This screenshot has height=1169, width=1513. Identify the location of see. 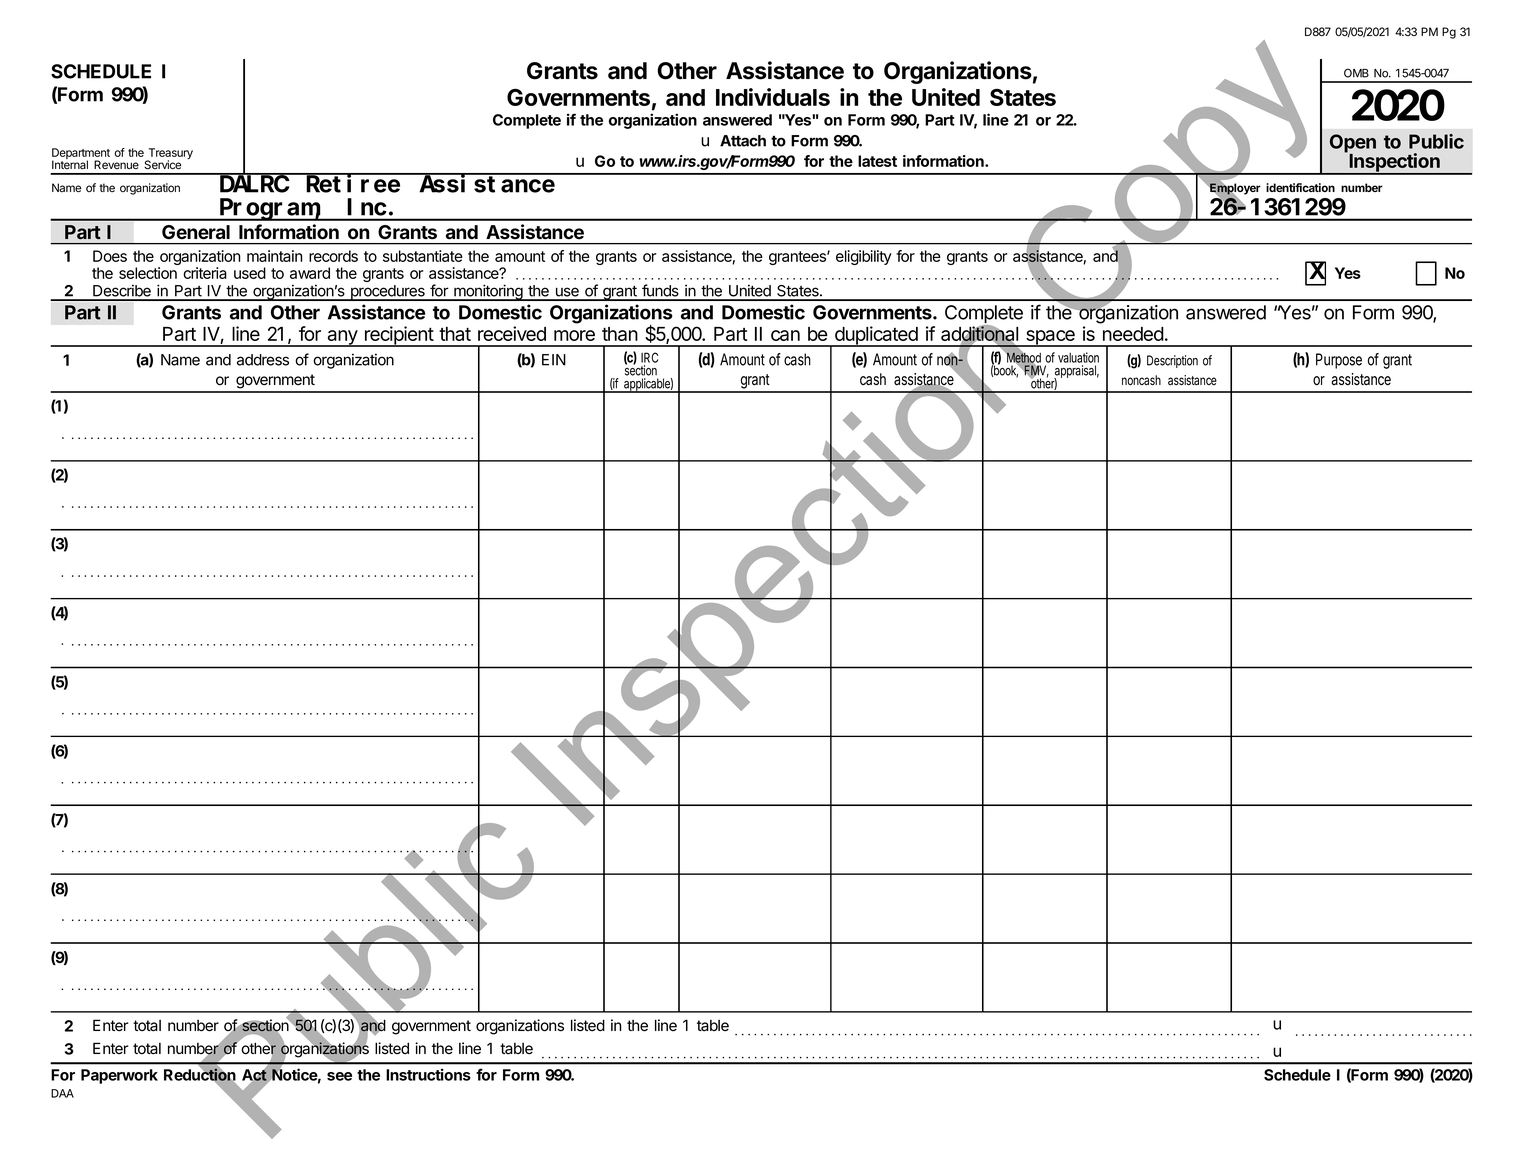
(339, 1076).
